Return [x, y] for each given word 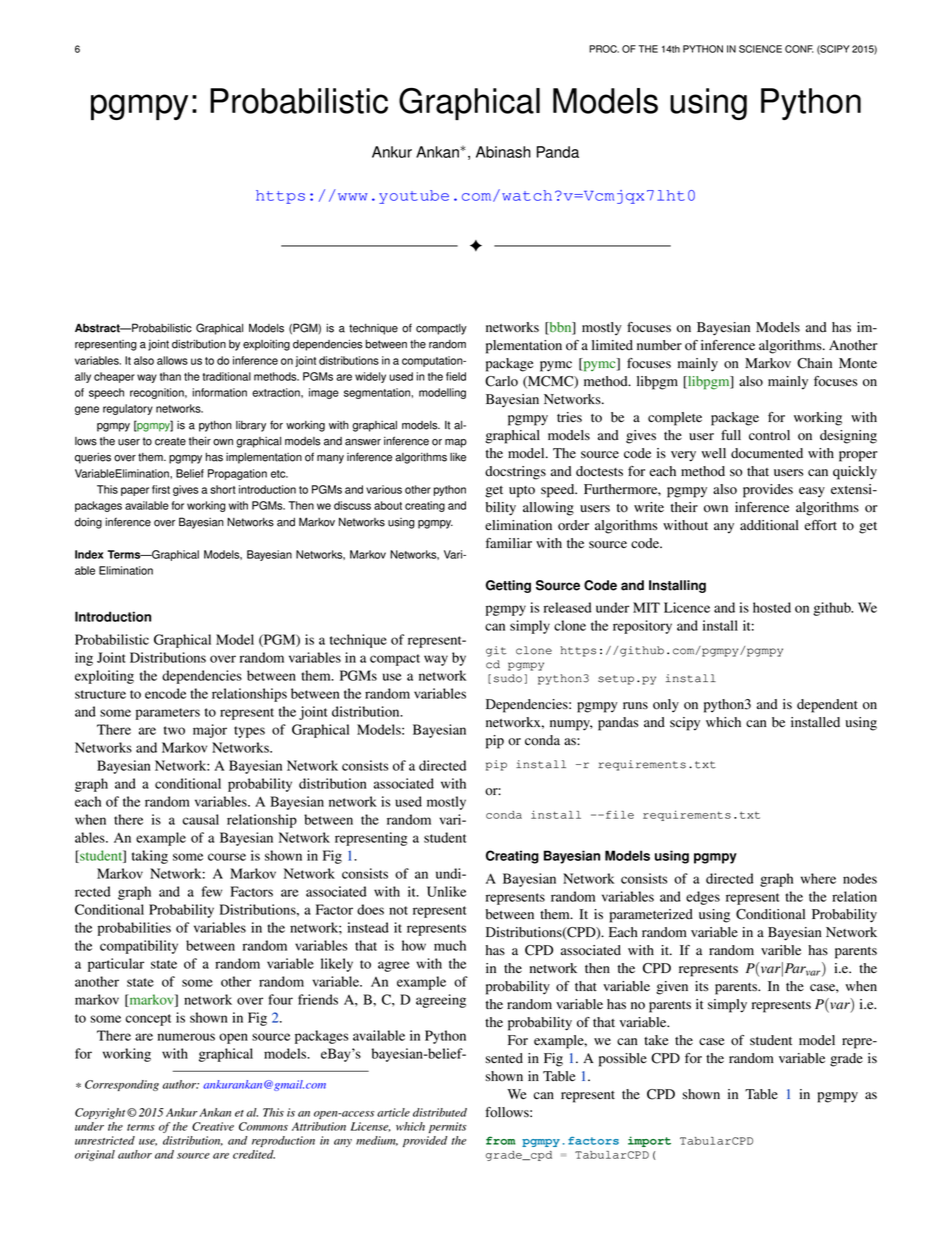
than [170, 376]
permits [448, 1127]
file [620, 815]
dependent [827, 706]
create [170, 441]
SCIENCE [760, 49]
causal [200, 819]
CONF [799, 49]
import [649, 1141]
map [456, 443]
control [769, 435]
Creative [213, 1126]
